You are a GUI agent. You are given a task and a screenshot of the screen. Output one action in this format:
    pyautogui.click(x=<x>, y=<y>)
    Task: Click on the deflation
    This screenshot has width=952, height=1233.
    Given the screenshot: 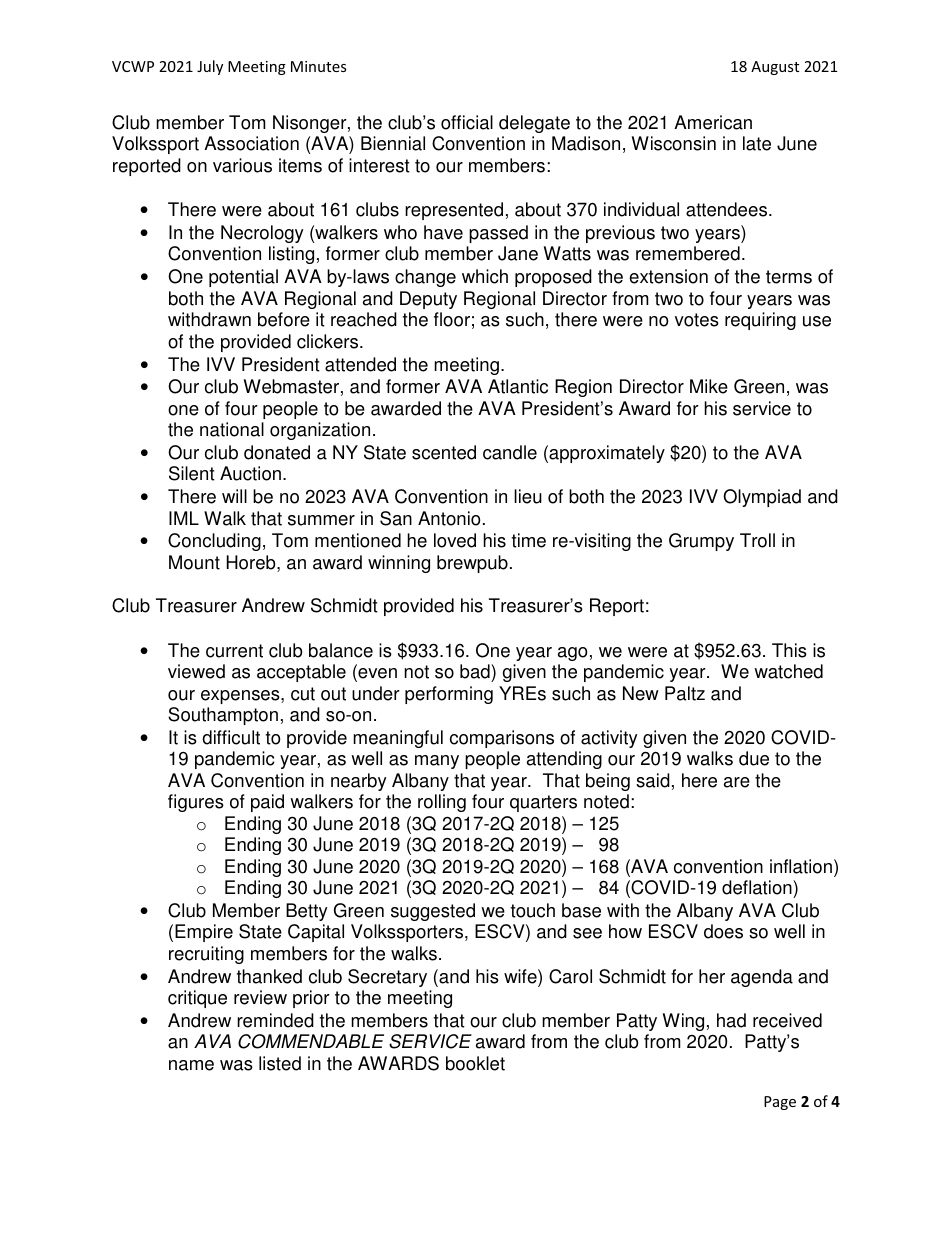 What is the action you would take?
    pyautogui.click(x=758, y=889)
